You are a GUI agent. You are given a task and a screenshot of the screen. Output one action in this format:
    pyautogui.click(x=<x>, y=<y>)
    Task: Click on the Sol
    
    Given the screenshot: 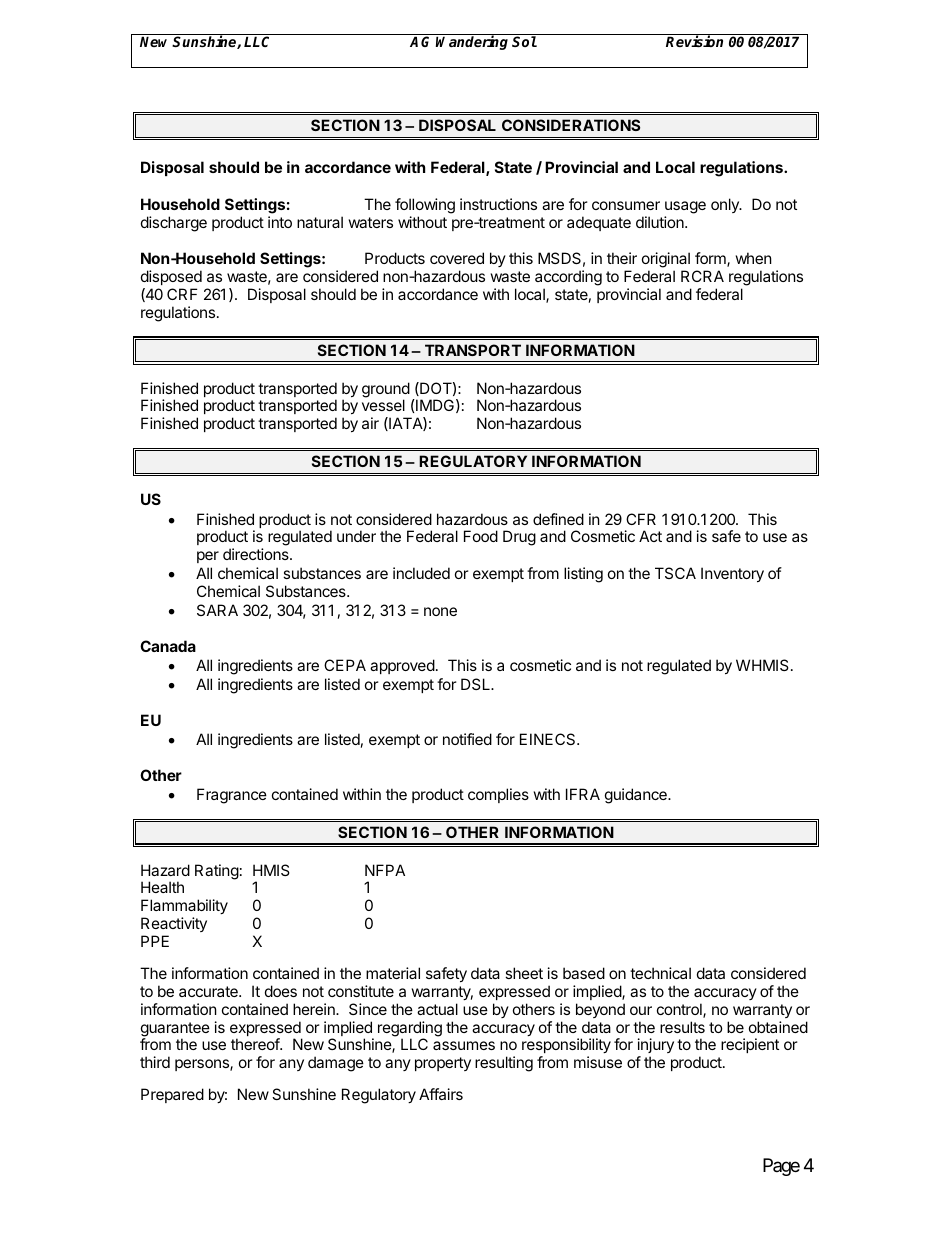 What is the action you would take?
    pyautogui.click(x=524, y=41)
